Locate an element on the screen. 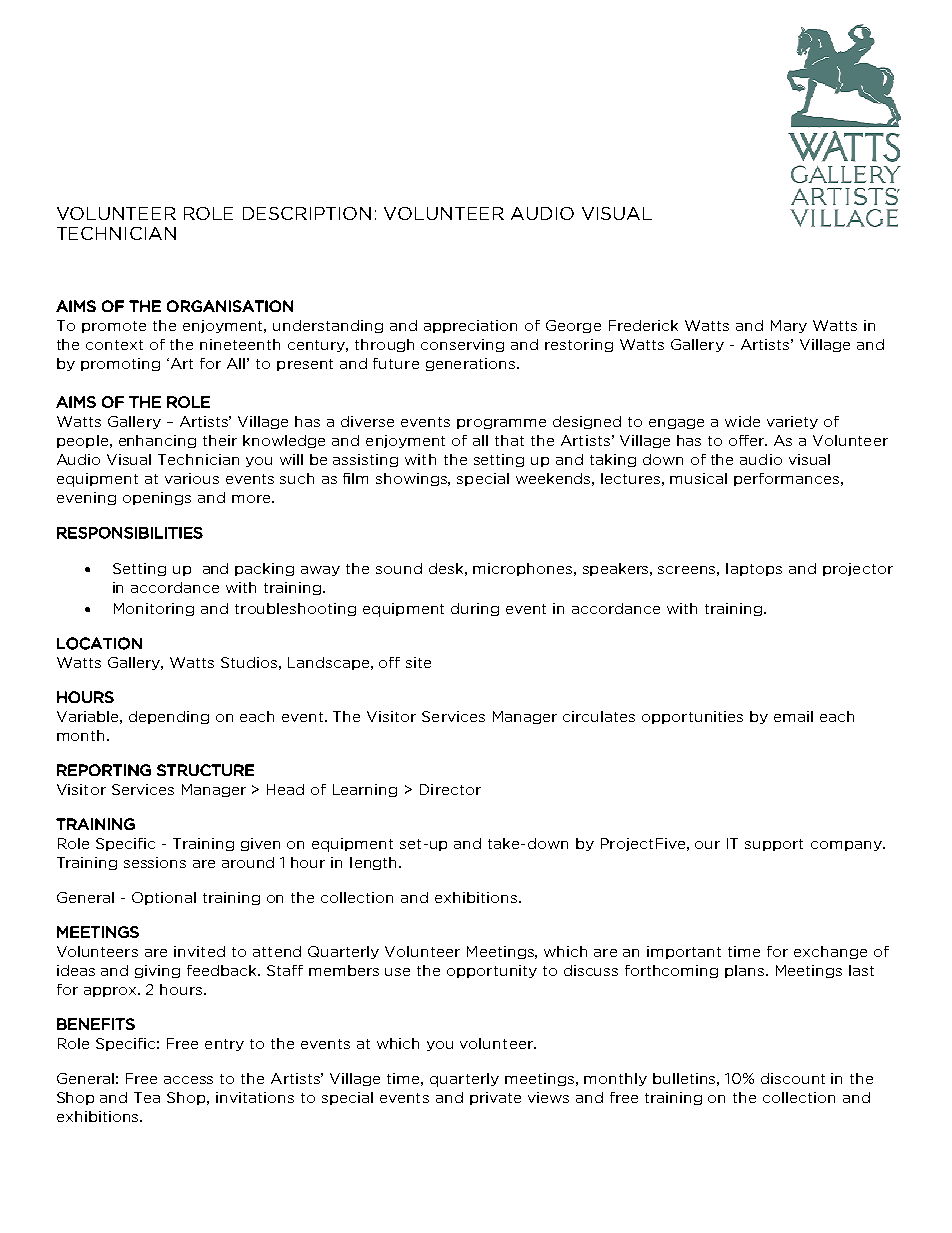 Image resolution: width=952 pixels, height=1233 pixels. enhancing is located at coordinates (157, 441).
